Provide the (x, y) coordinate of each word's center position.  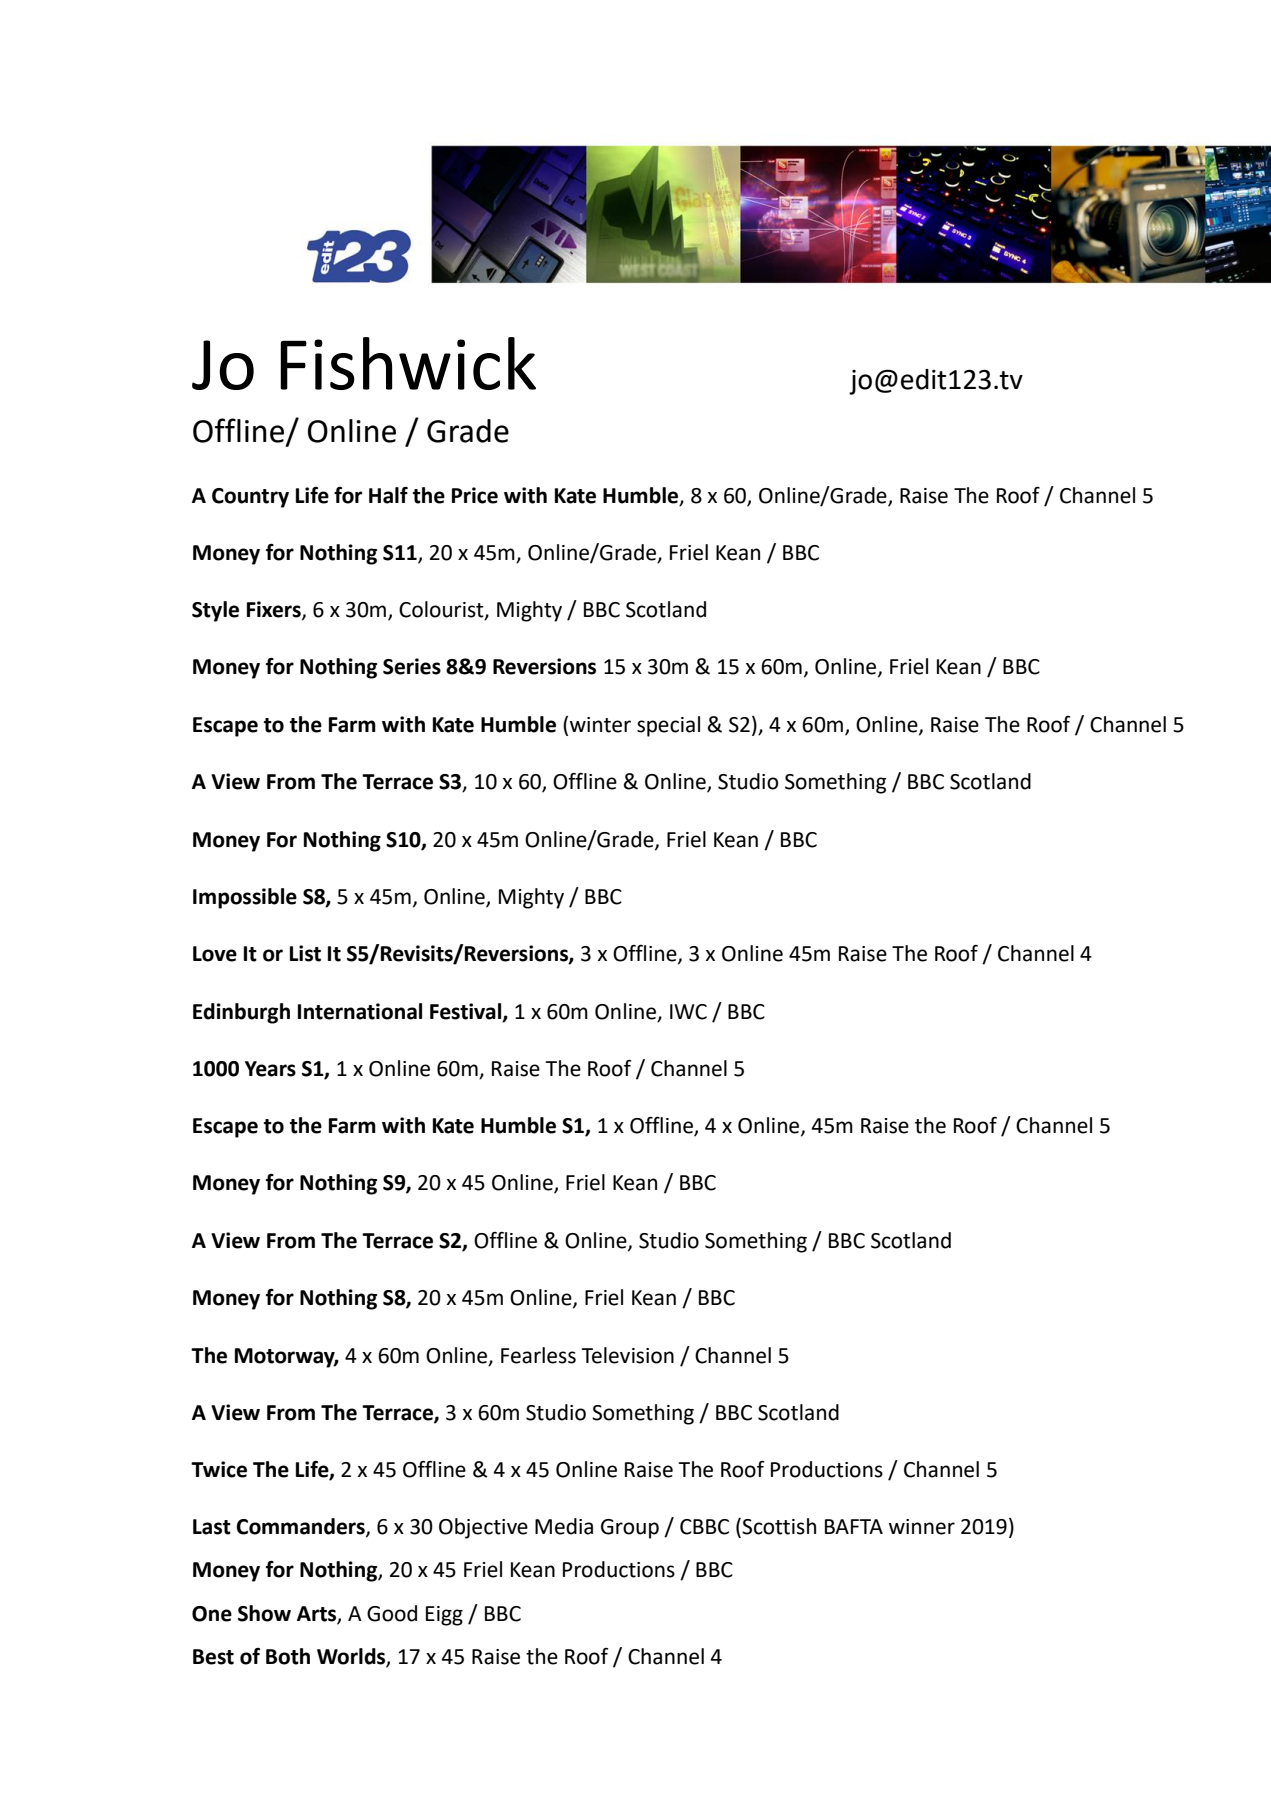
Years (270, 1069)
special (668, 726)
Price (475, 495)
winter (600, 725)
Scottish (779, 1526)
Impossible (245, 898)
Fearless (538, 1355)
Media (564, 1526)
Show (264, 1613)
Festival (467, 1012)
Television (627, 1355)
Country (250, 498)
